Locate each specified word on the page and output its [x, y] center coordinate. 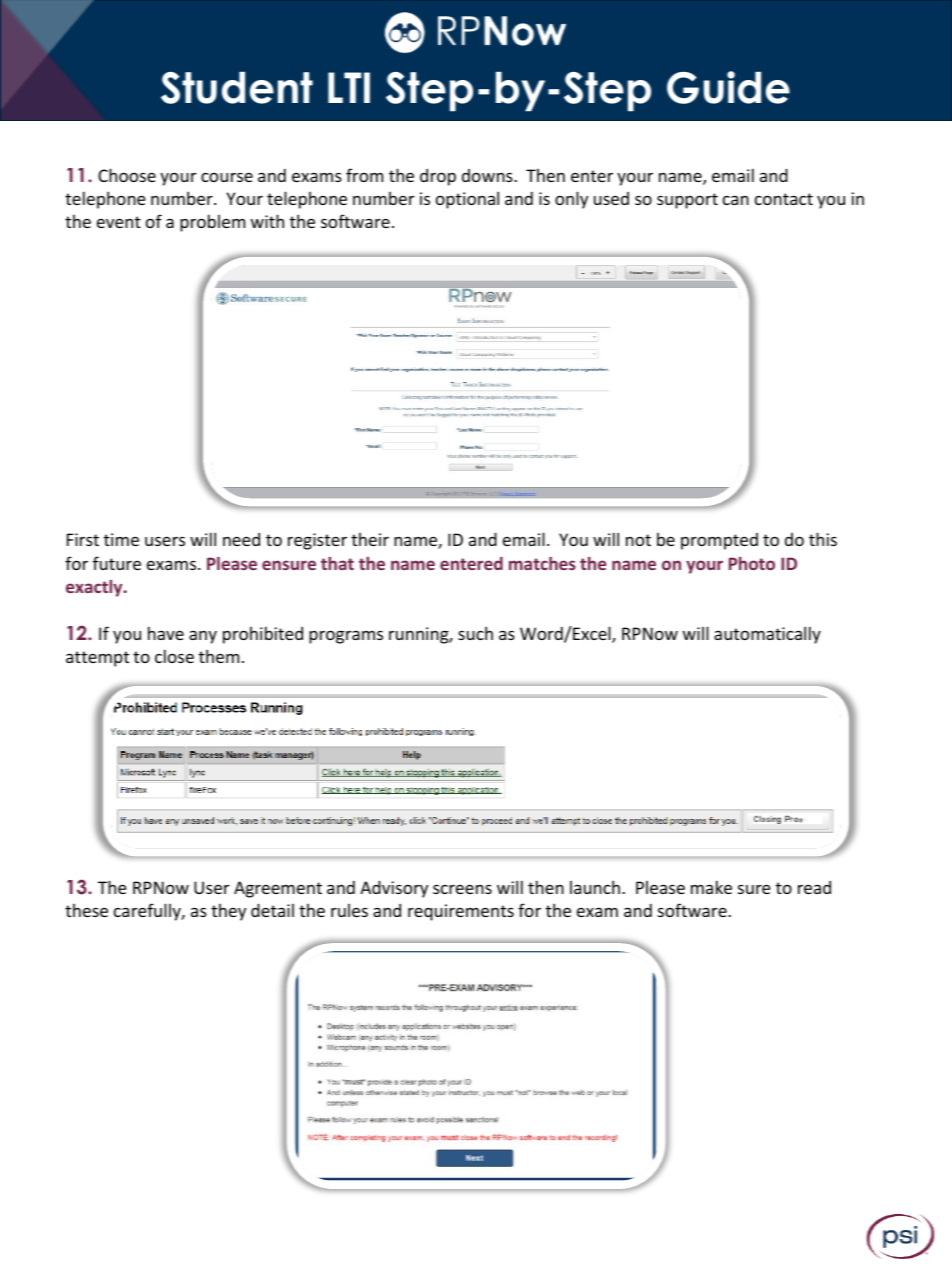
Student [237, 88]
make [711, 887]
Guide [728, 87]
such [475, 633]
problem [212, 223]
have [166, 633]
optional [467, 200]
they [228, 912]
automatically [767, 635]
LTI [349, 87]
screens [462, 889]
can [736, 200]
